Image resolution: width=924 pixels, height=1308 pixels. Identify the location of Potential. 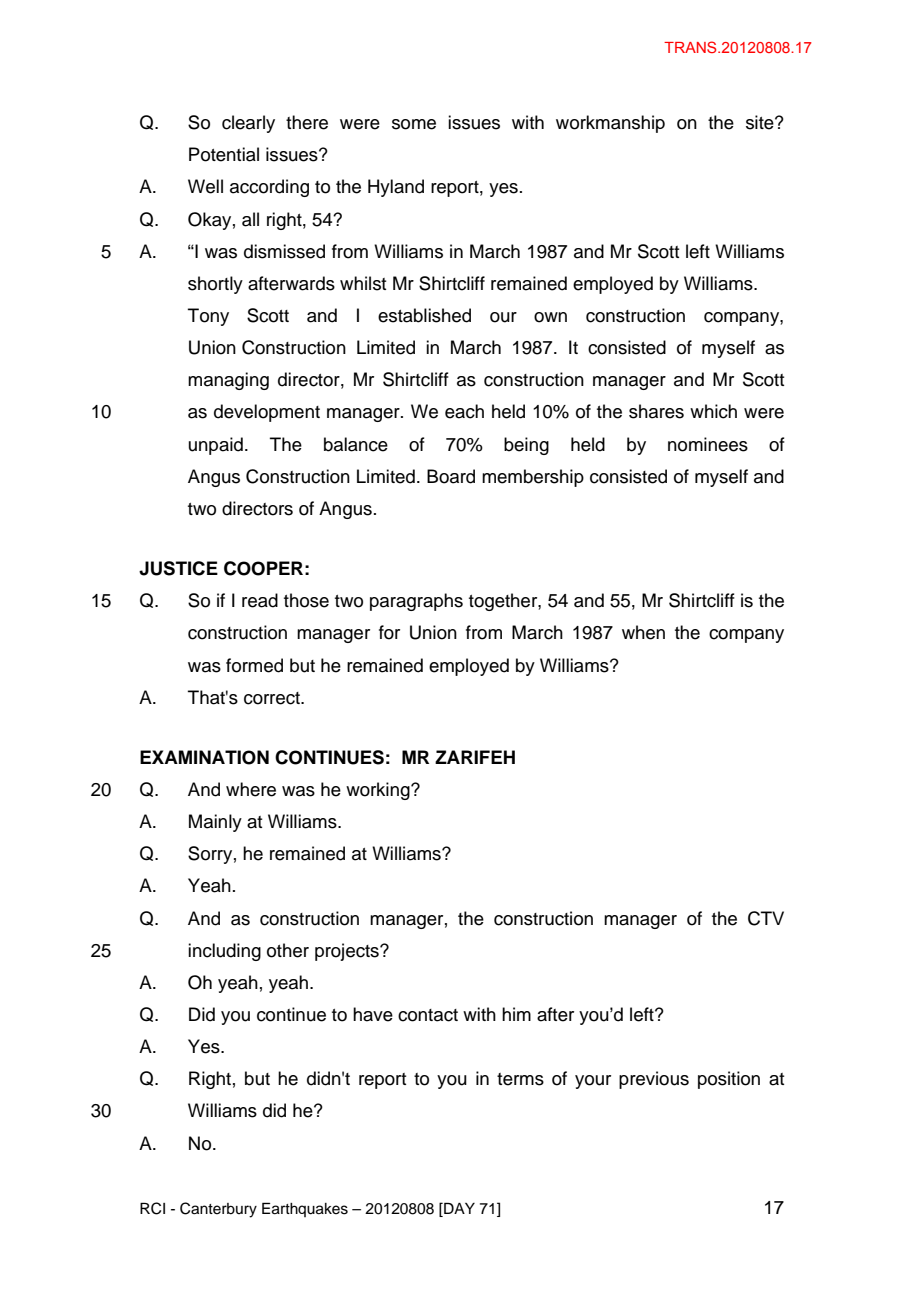
(224, 154).
